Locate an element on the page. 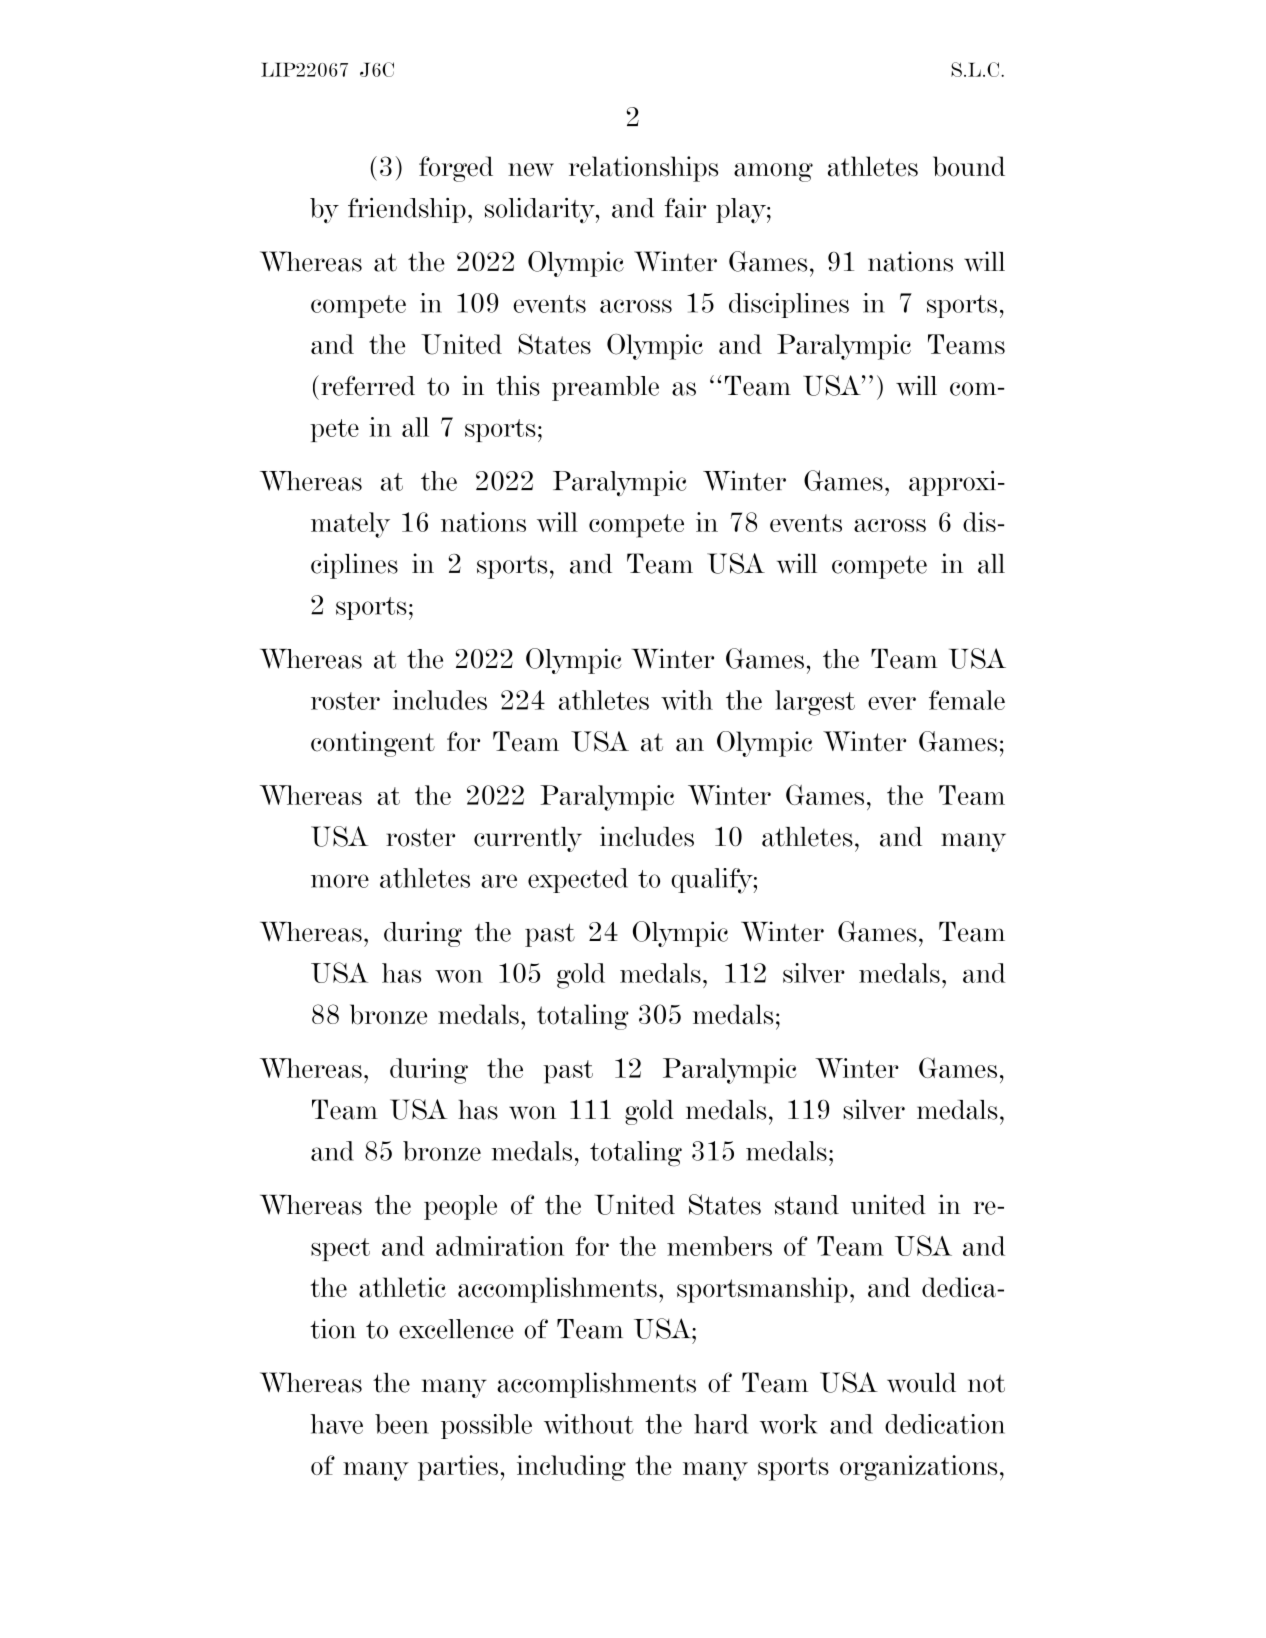 Image resolution: width=1266 pixels, height=1638 pixels. would is located at coordinates (921, 1383).
